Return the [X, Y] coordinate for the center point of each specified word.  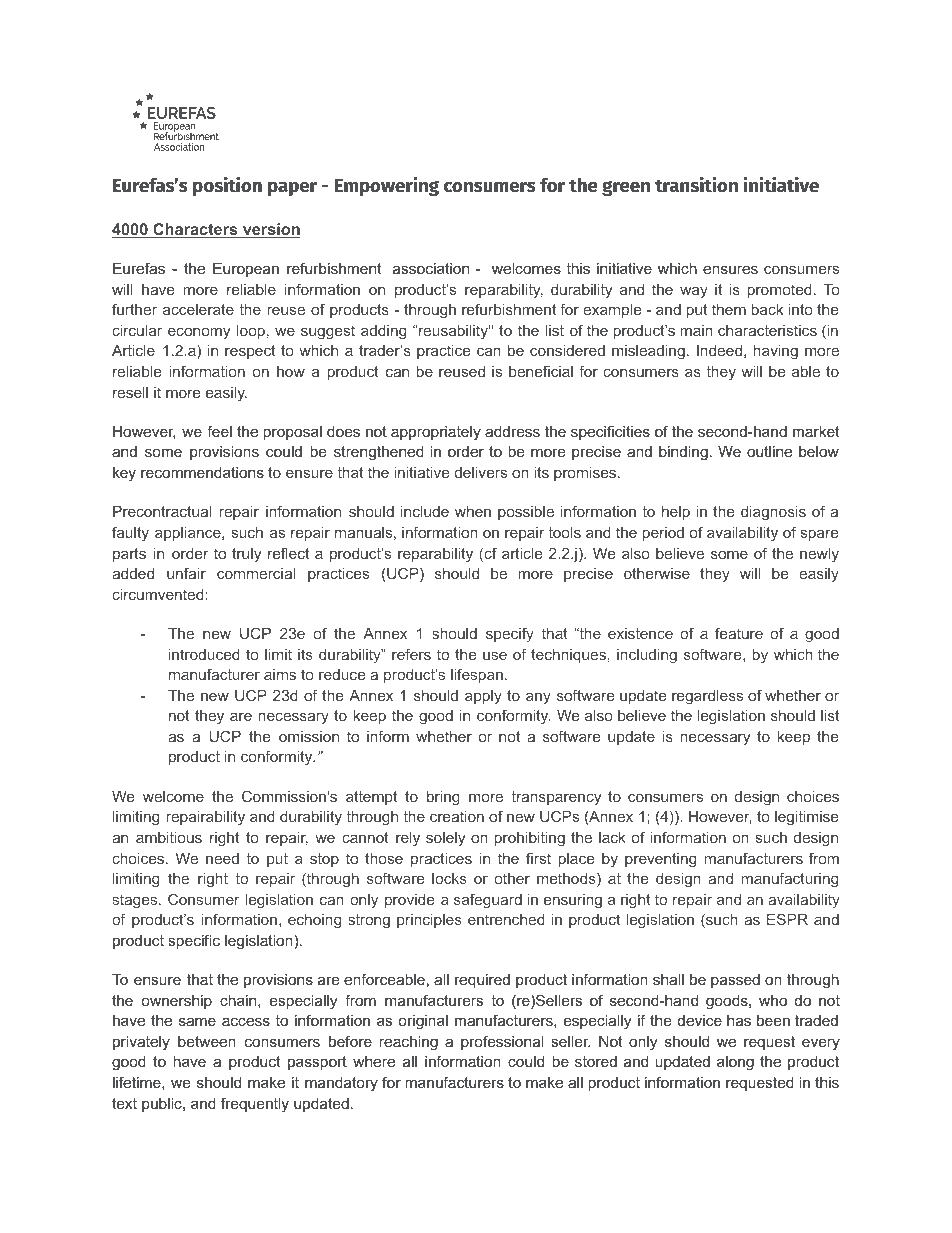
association [431, 268]
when [473, 511]
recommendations [202, 472]
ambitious [169, 837]
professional [502, 1042]
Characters [195, 230]
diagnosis [773, 513]
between [207, 1041]
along [735, 1063]
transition [696, 185]
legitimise [806, 818]
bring [443, 798]
